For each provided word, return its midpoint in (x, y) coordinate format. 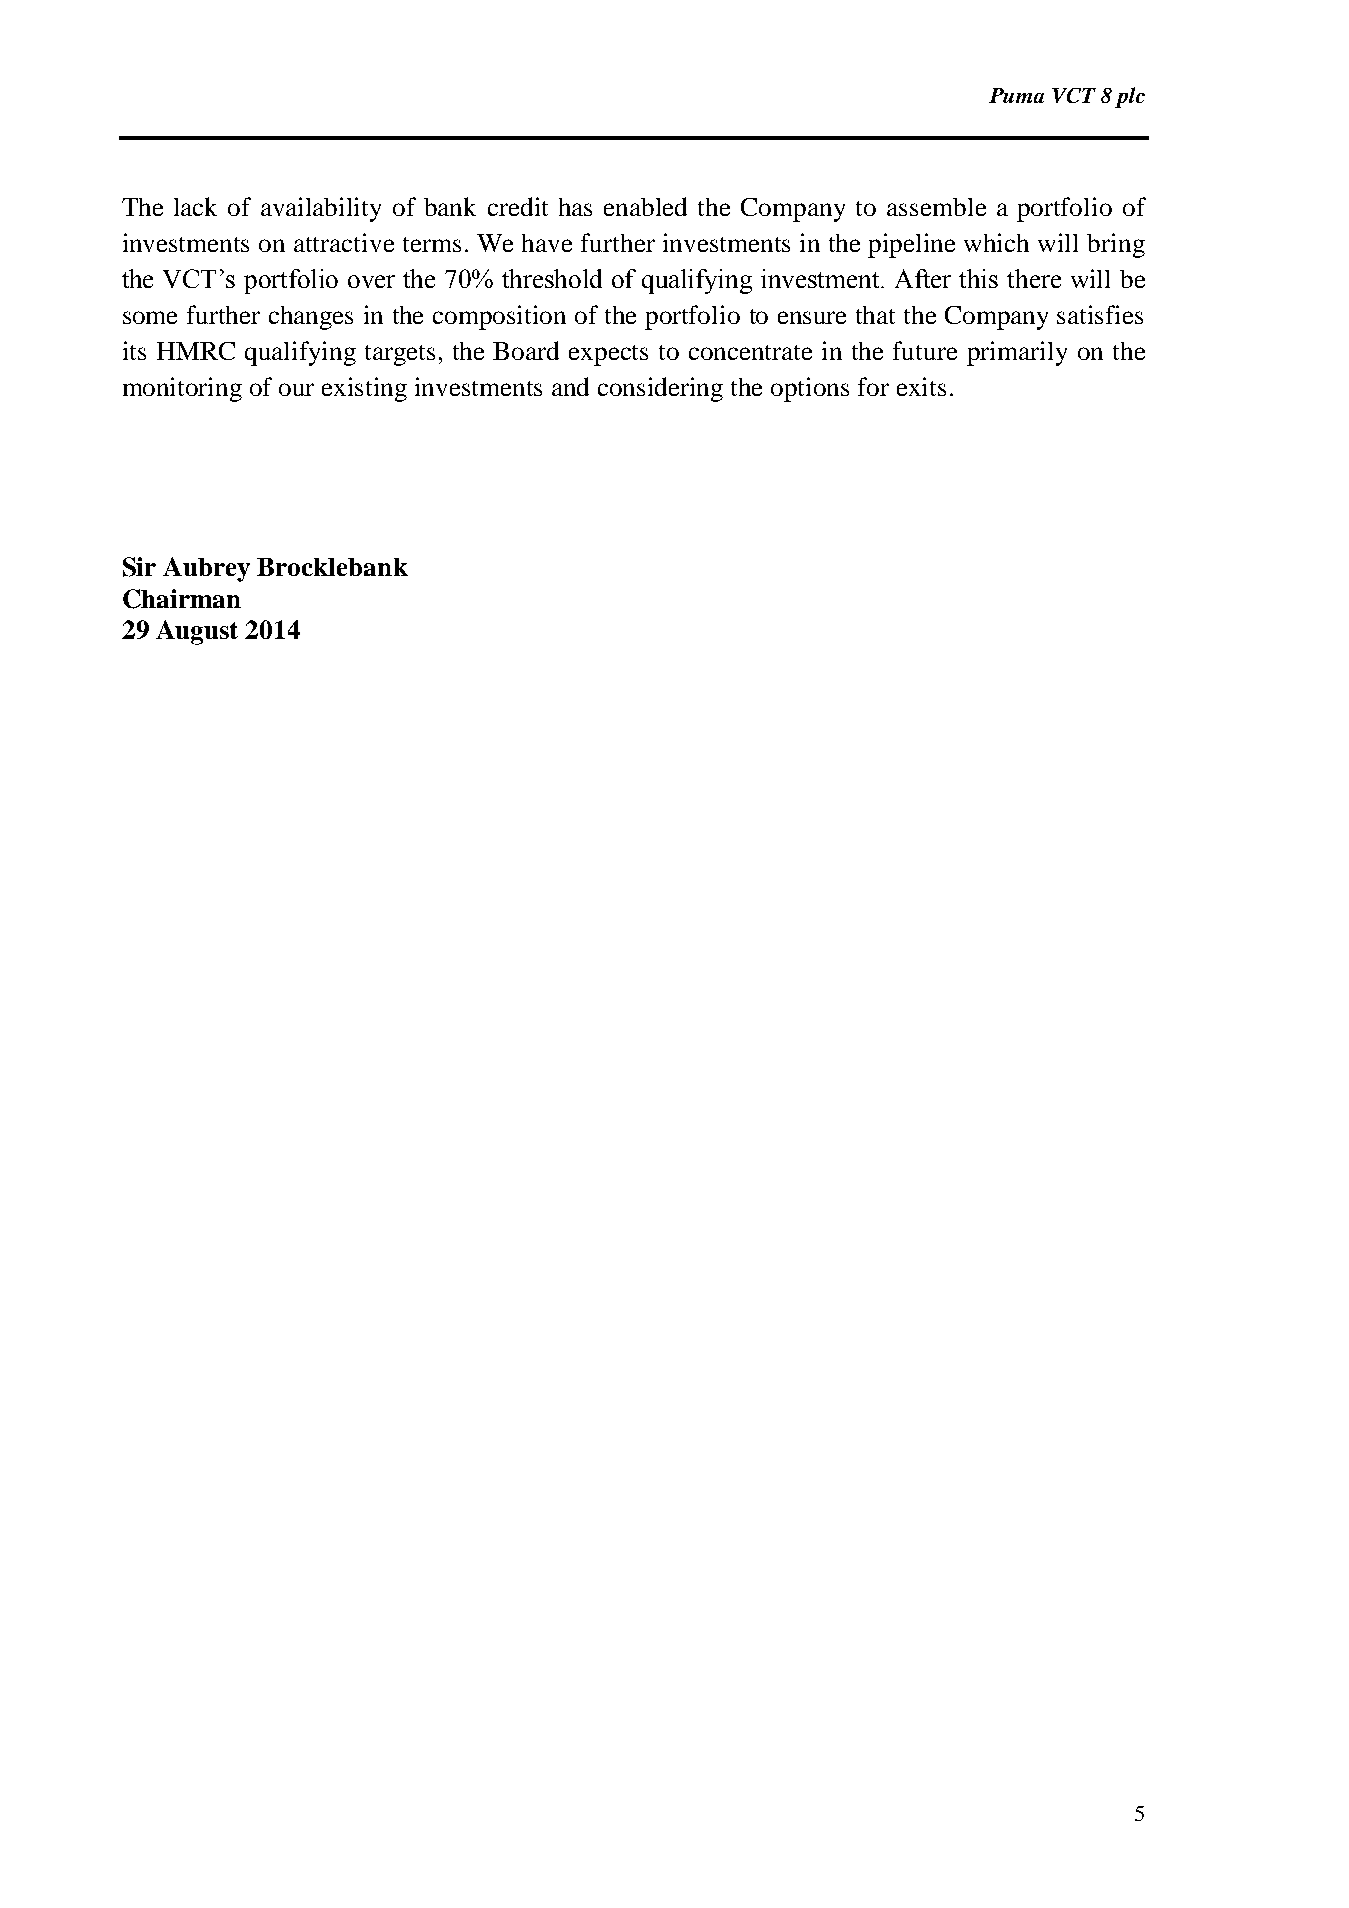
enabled (645, 206)
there (1034, 278)
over (371, 281)
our (296, 389)
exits (921, 386)
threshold (552, 278)
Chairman (182, 599)
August (197, 632)
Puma (1016, 95)
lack (195, 206)
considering (660, 389)
